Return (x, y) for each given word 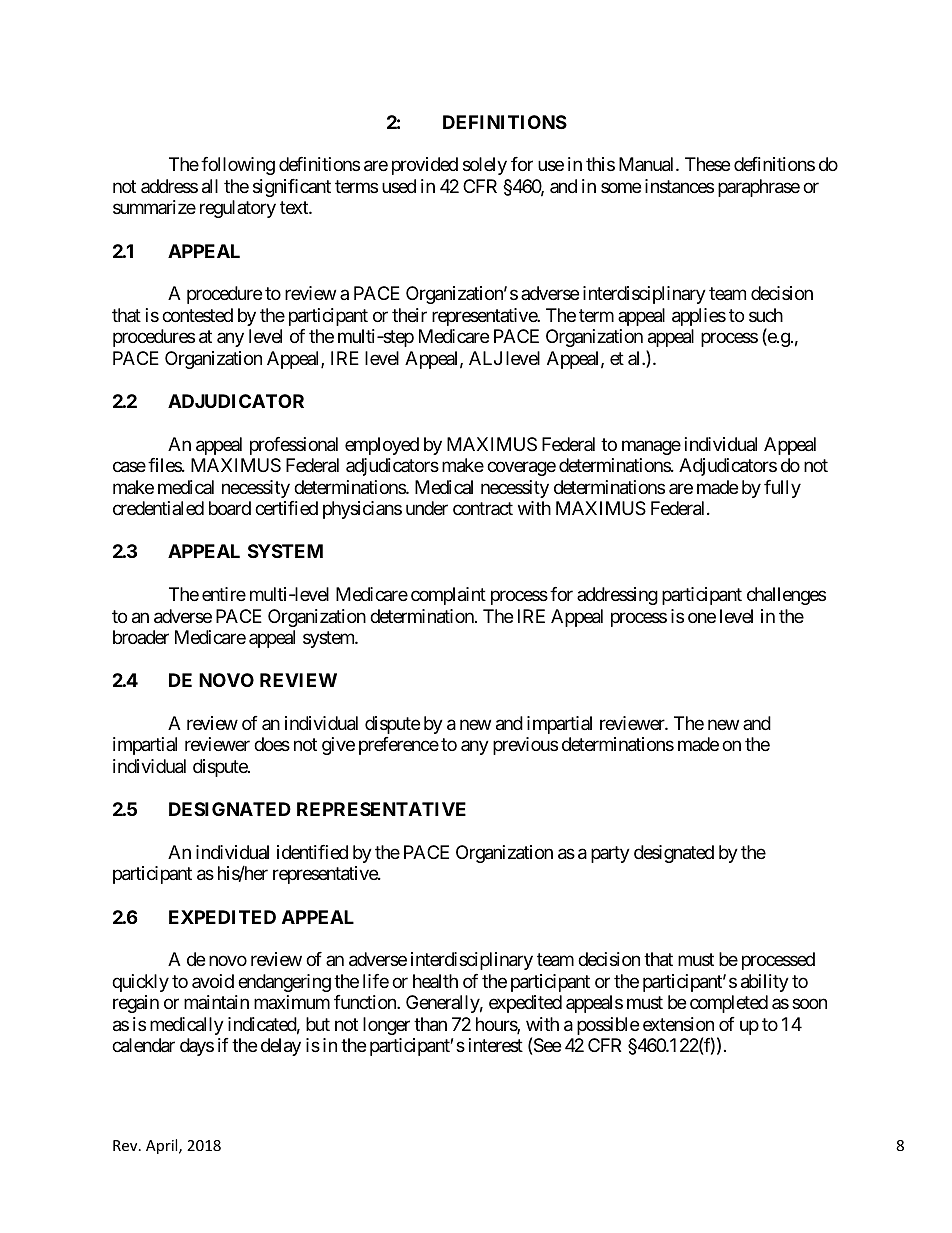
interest (496, 1045)
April (163, 1146)
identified (312, 852)
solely (485, 166)
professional (294, 446)
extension (678, 1024)
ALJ (485, 358)
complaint (448, 596)
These (707, 164)
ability (765, 983)
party (610, 854)
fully (782, 489)
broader (141, 637)
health (435, 981)
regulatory (238, 209)
